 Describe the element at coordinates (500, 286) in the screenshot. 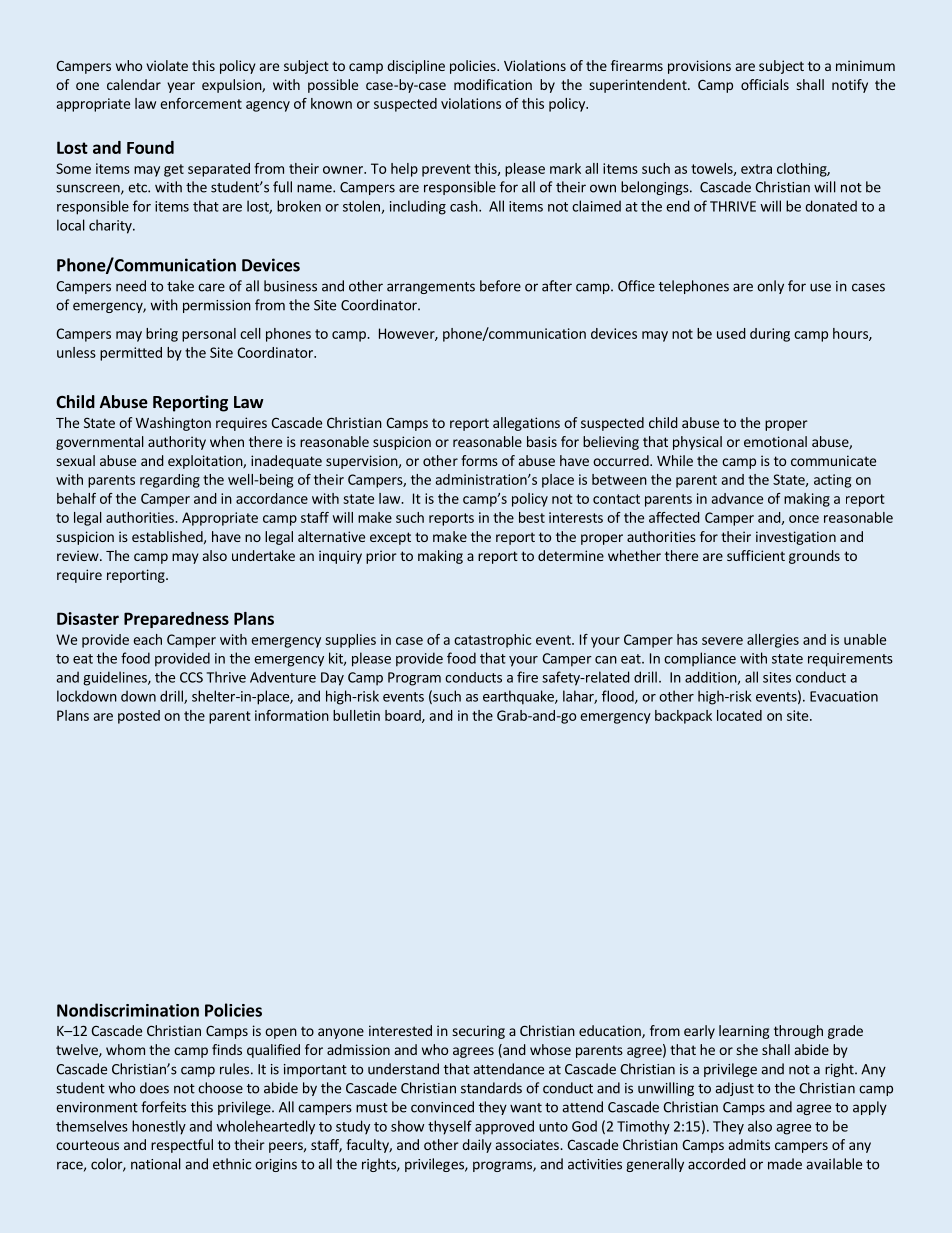

I see `before` at that location.
